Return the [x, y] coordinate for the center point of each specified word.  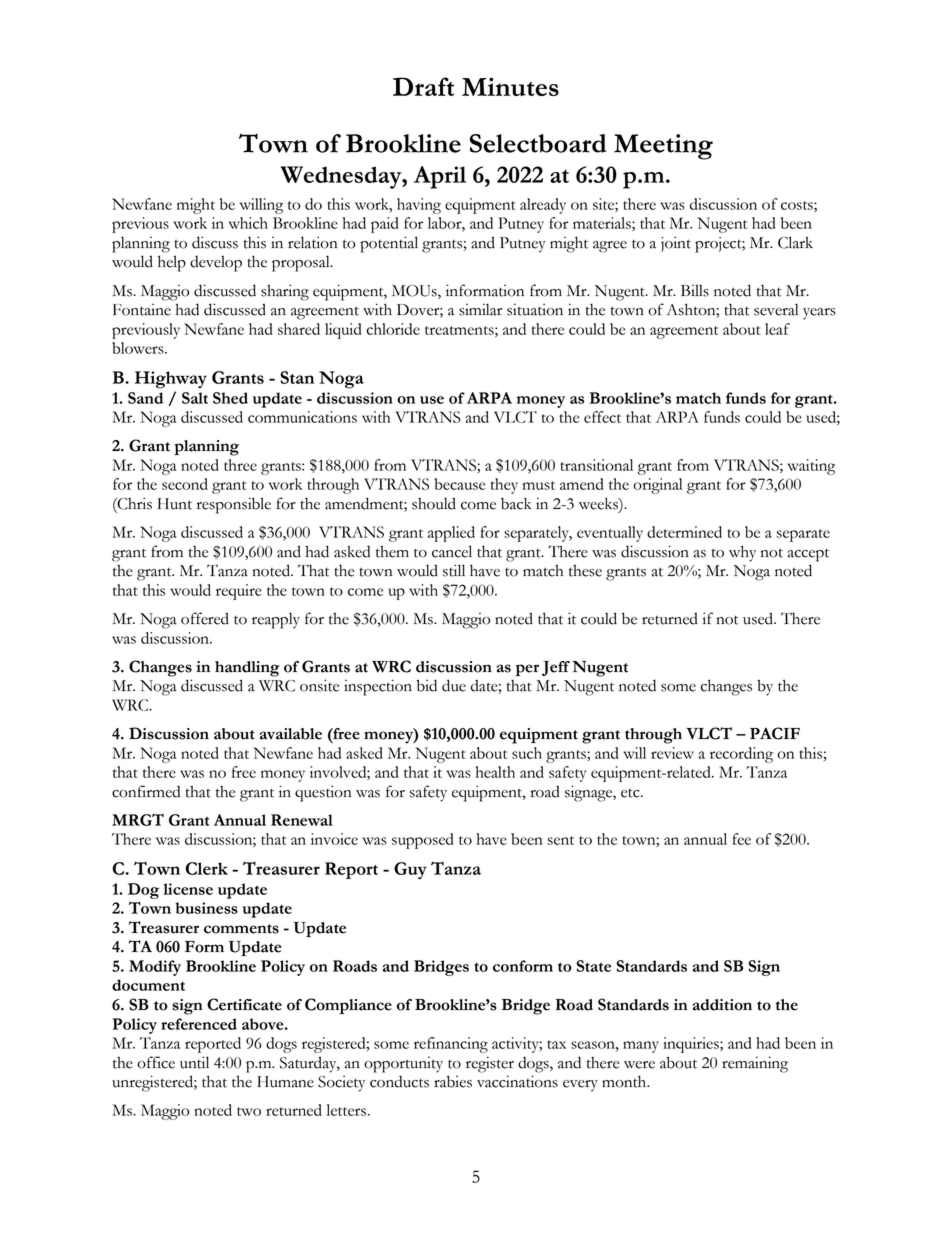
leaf [777, 329]
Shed [230, 398]
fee [741, 839]
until [194, 1062]
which [248, 223]
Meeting [663, 147]
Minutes [510, 86]
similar [480, 309]
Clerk [206, 868]
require [239, 592]
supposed [422, 841]
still [454, 570]
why [742, 553]
